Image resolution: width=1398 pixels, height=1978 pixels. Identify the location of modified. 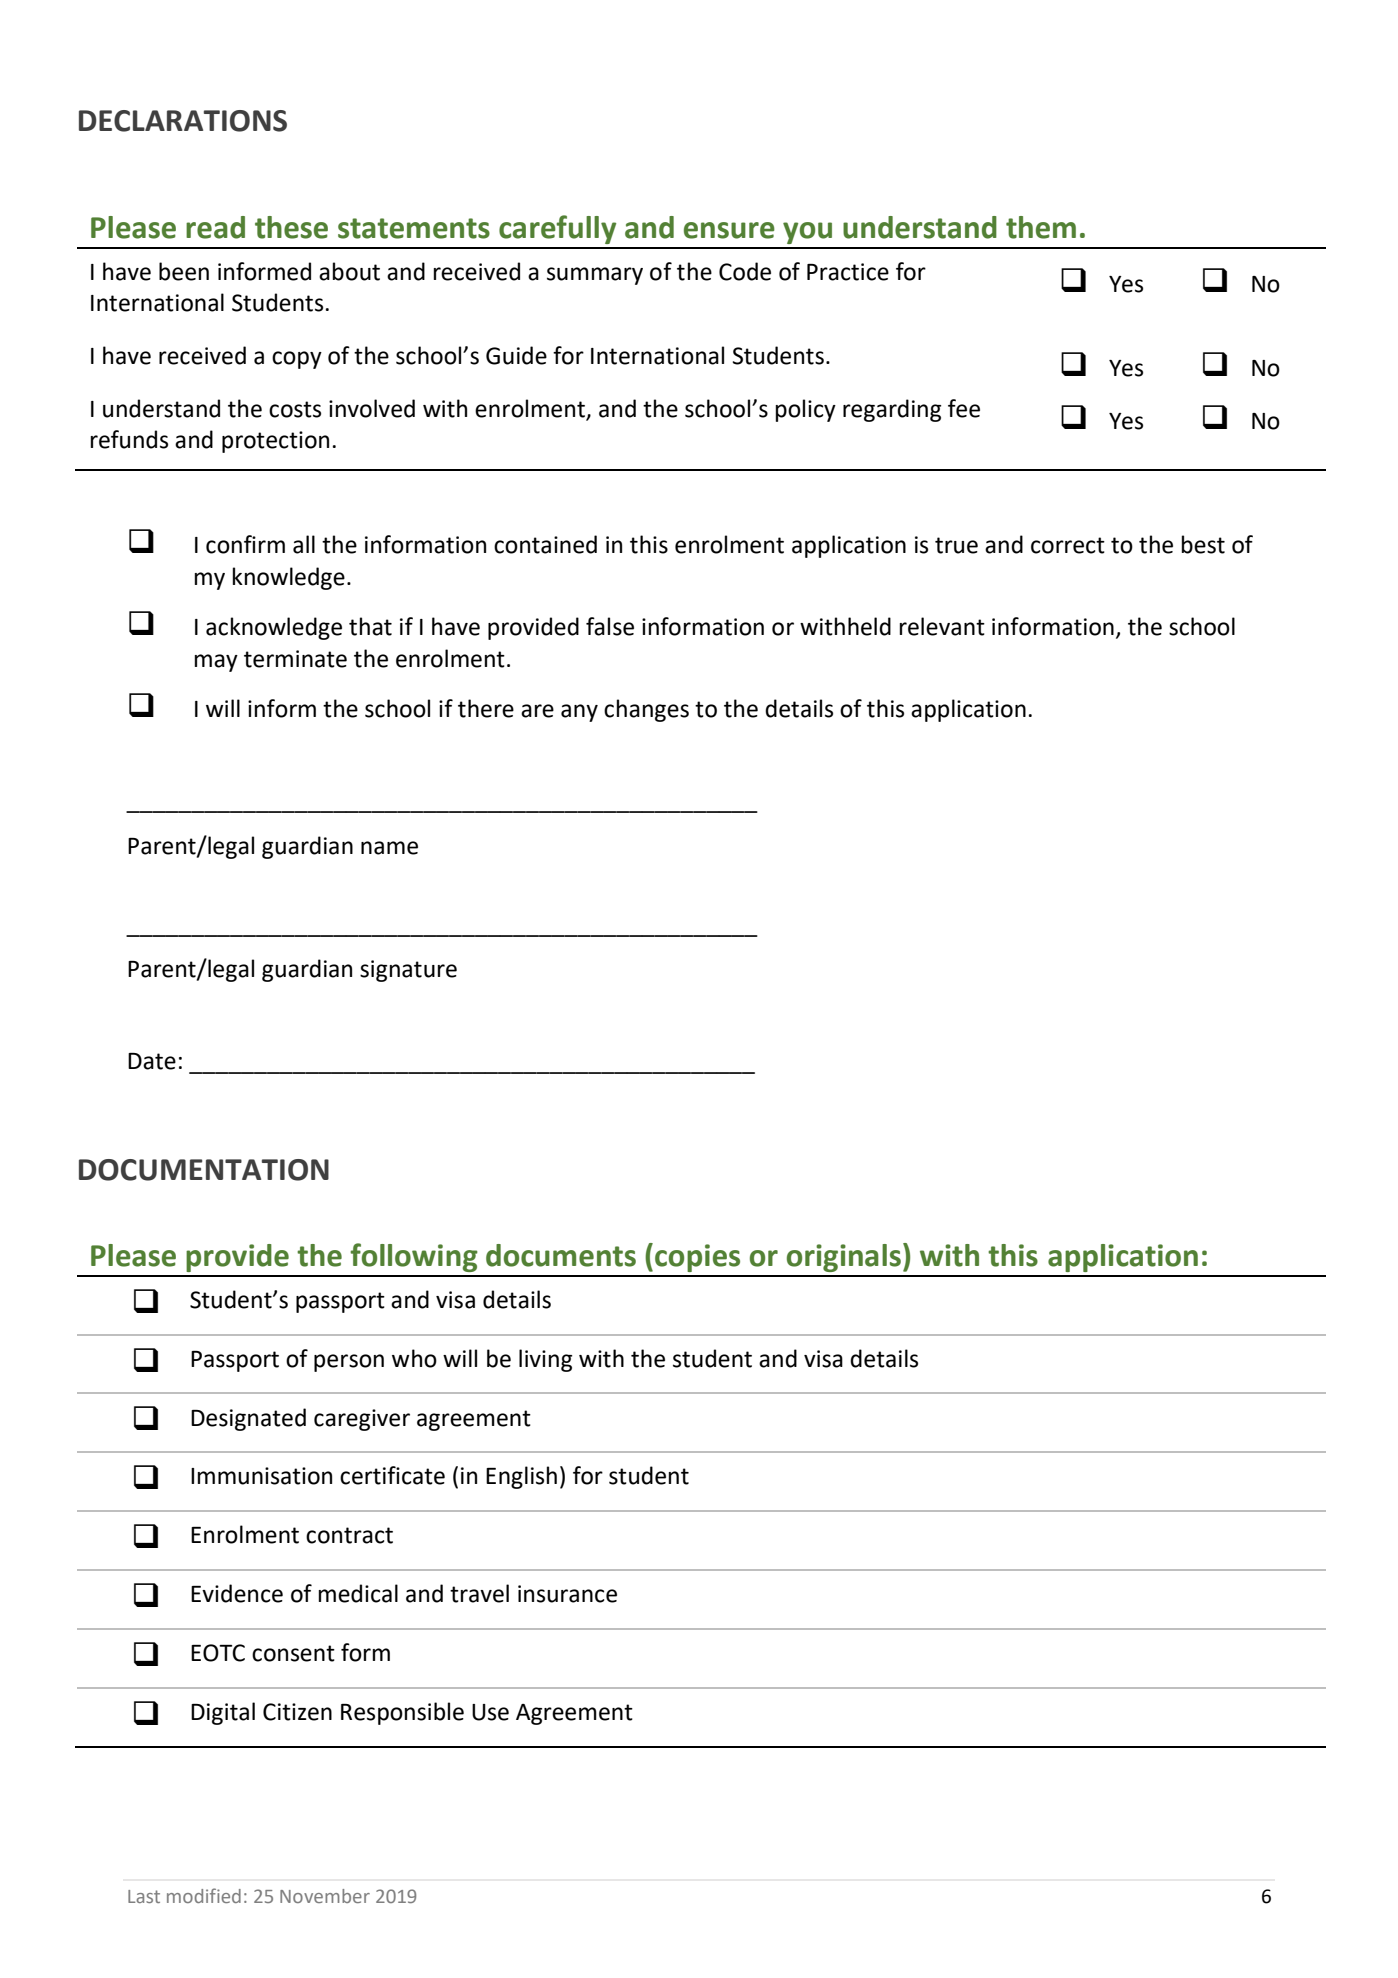
(204, 1895).
